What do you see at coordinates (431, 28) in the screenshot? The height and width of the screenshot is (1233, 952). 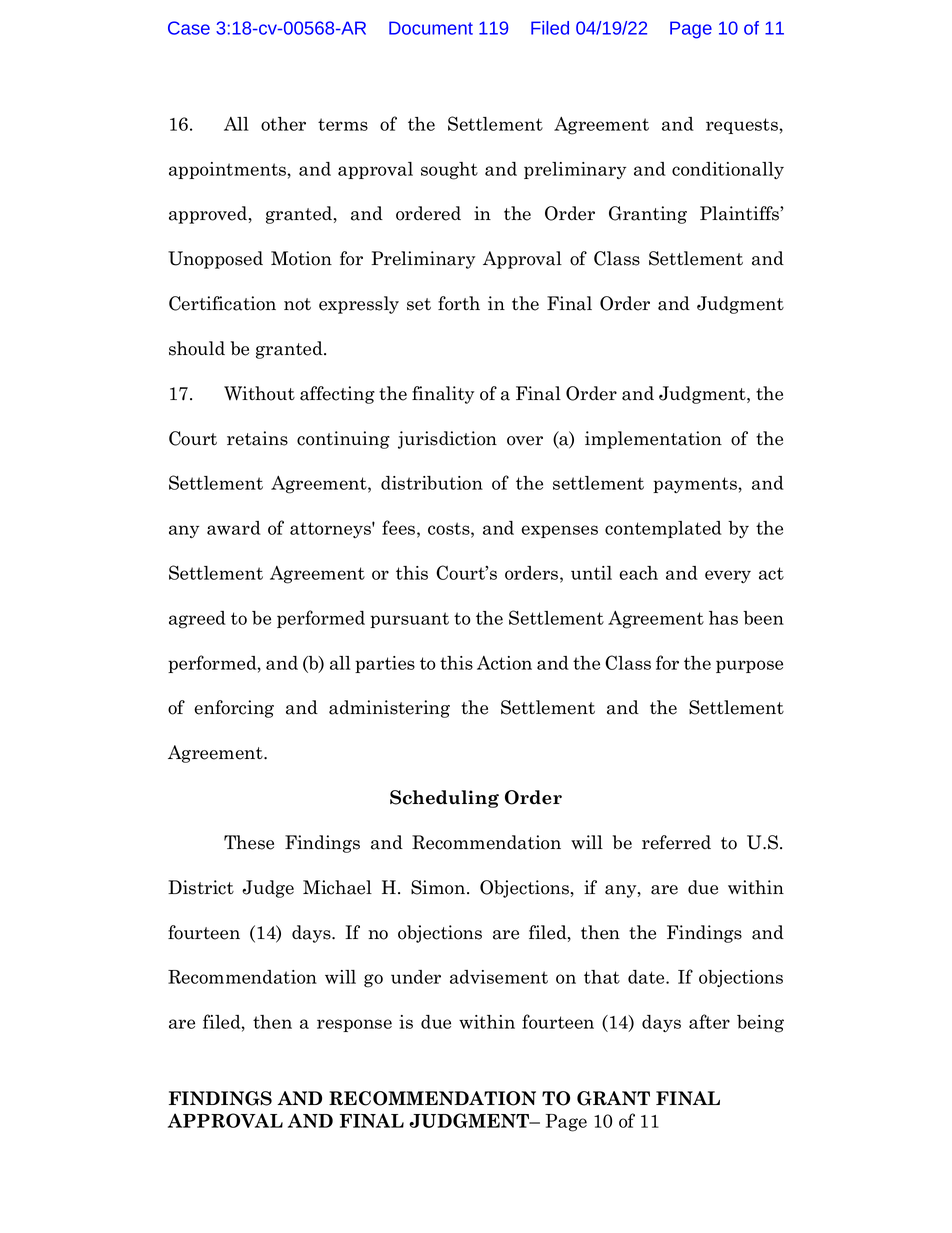 I see `Document` at bounding box center [431, 28].
